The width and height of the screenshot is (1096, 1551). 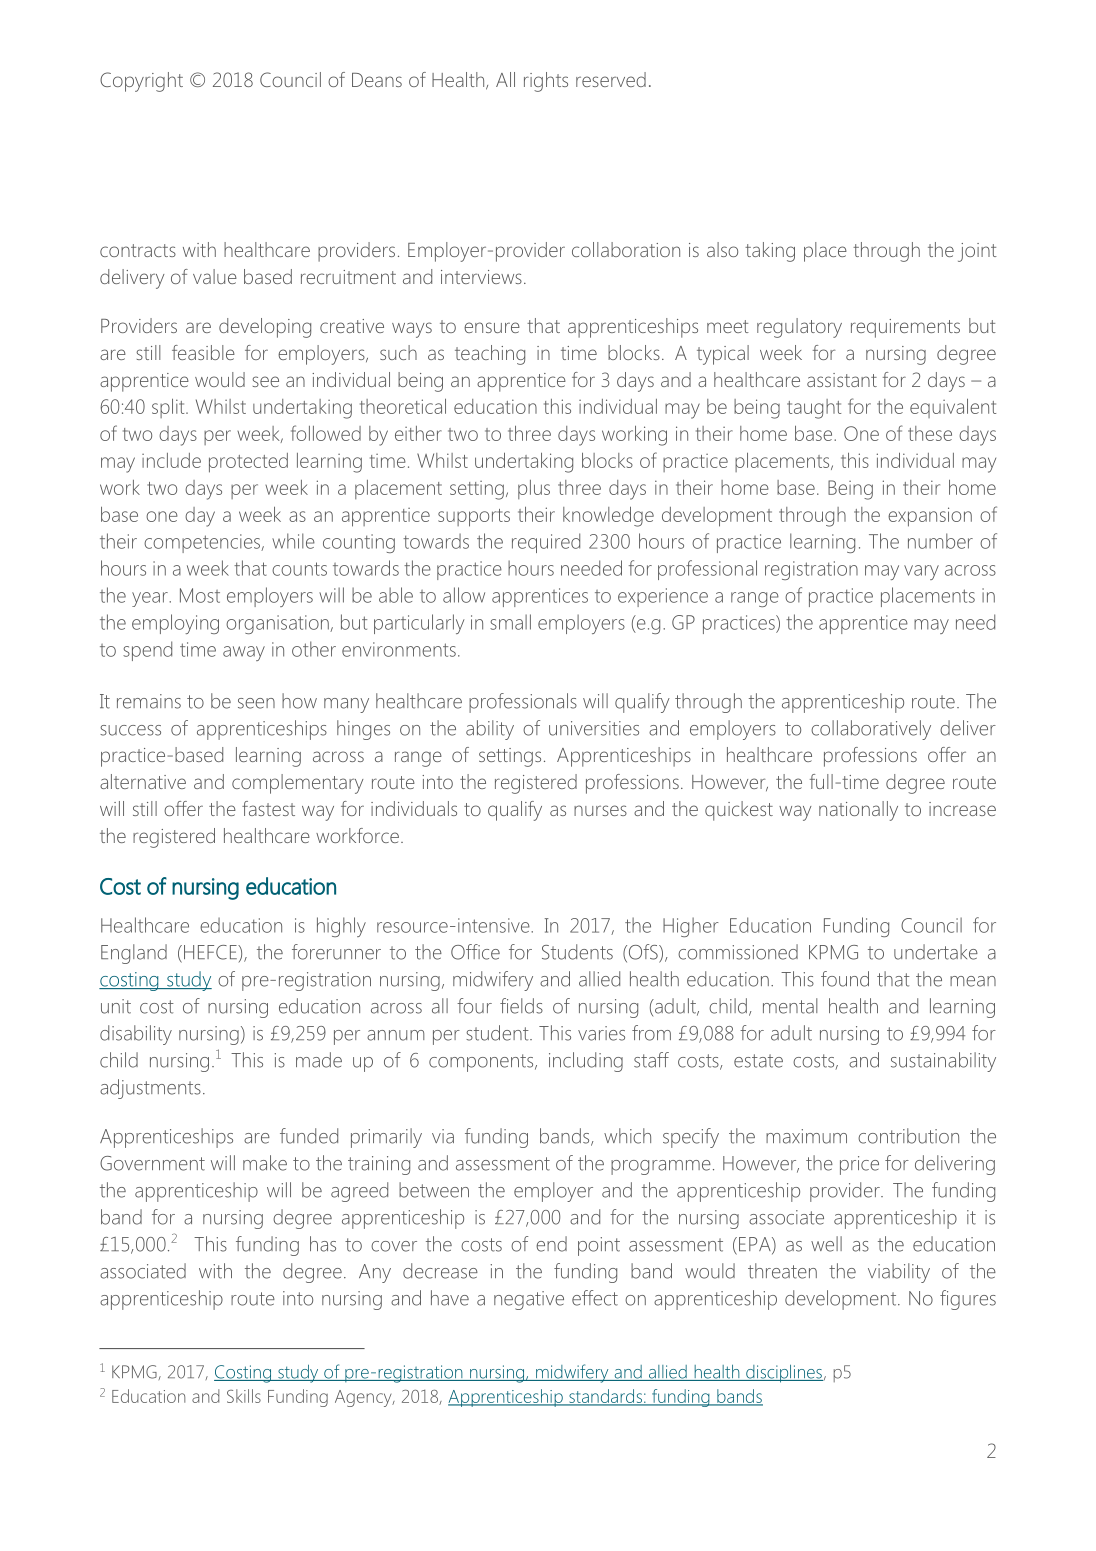 What do you see at coordinates (546, 543) in the screenshot?
I see `required` at bounding box center [546, 543].
